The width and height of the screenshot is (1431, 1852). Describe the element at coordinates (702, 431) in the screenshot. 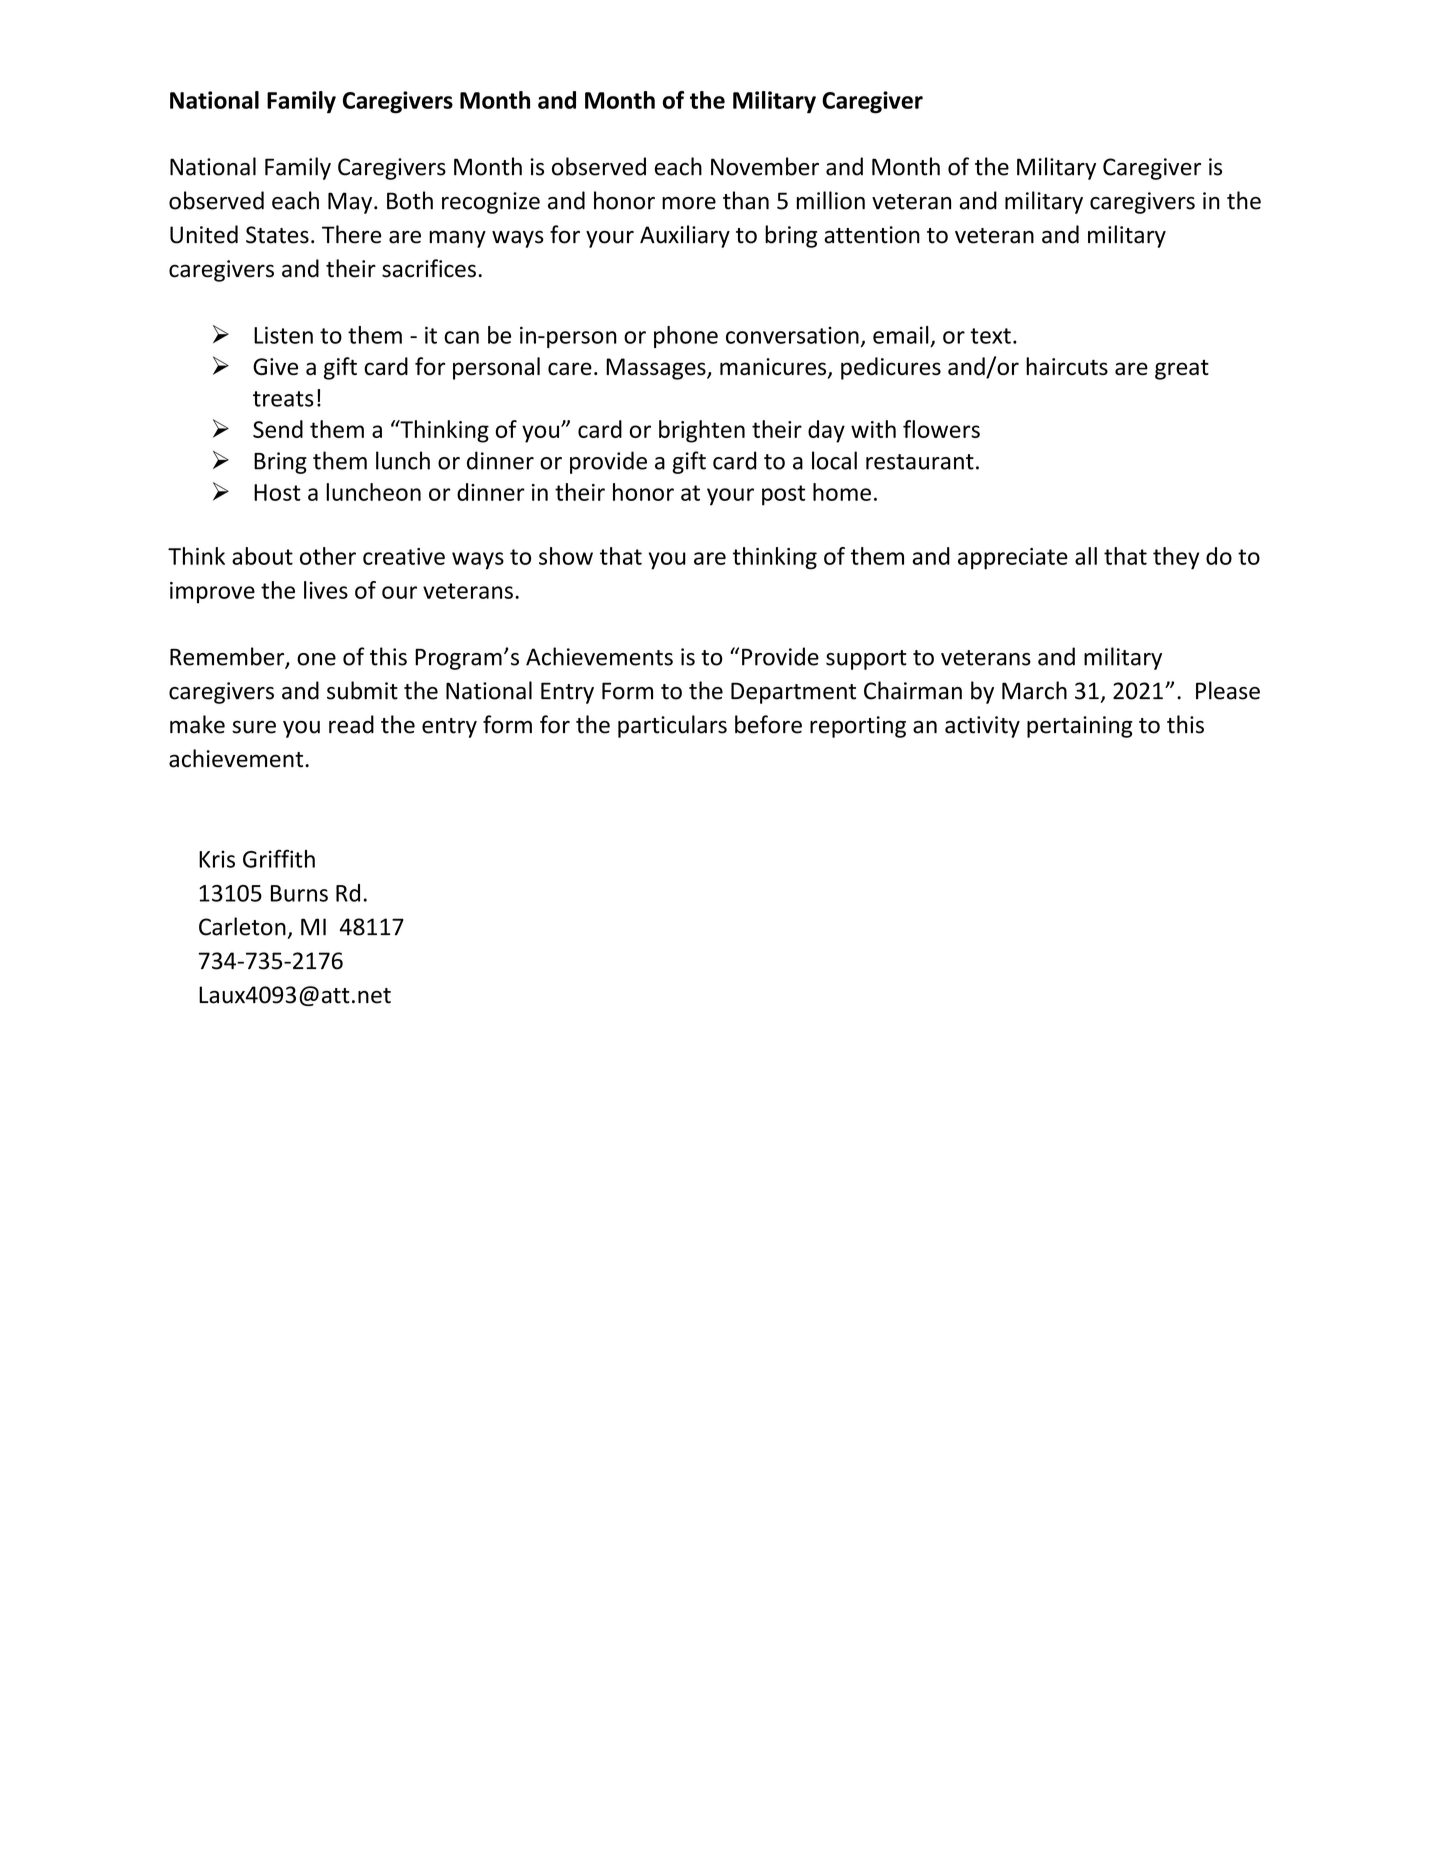

I see `brighten` at that location.
